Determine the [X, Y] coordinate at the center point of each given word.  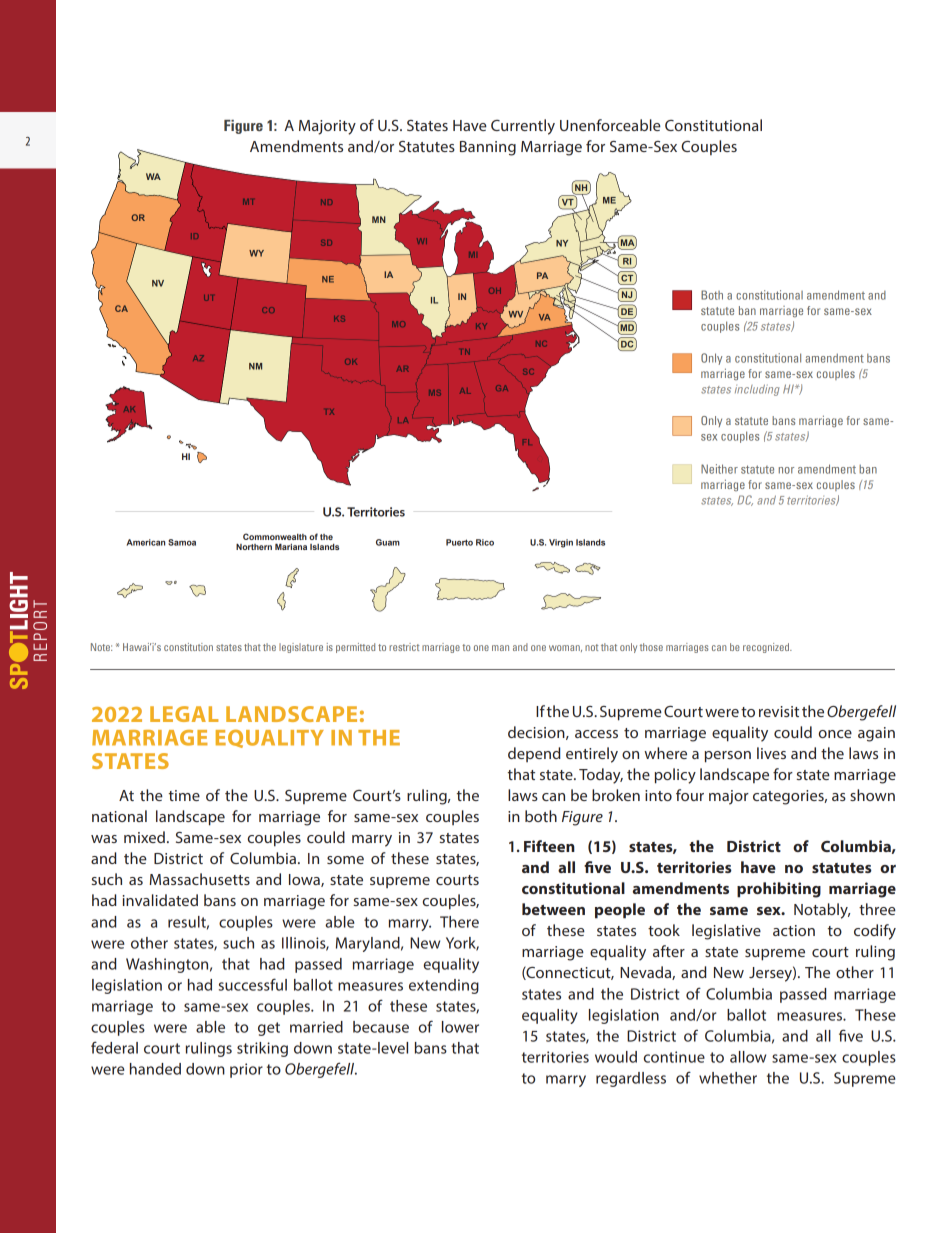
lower [460, 1027]
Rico [485, 542]
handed [155, 1069]
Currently [523, 127]
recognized [767, 648]
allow [748, 1057]
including [757, 390]
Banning [488, 148]
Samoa [182, 542]
